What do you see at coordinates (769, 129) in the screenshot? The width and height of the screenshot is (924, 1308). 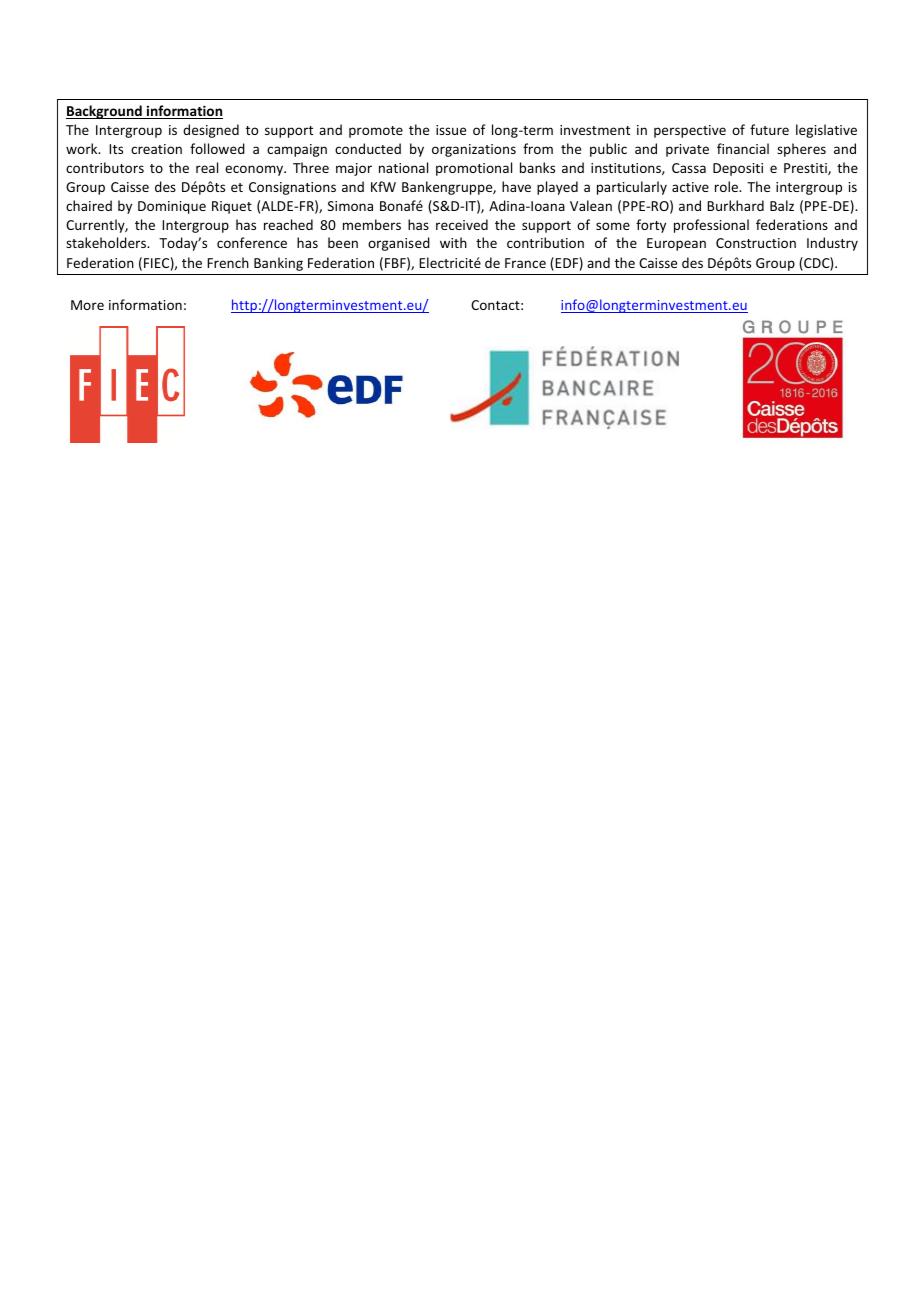 I see `future` at bounding box center [769, 129].
